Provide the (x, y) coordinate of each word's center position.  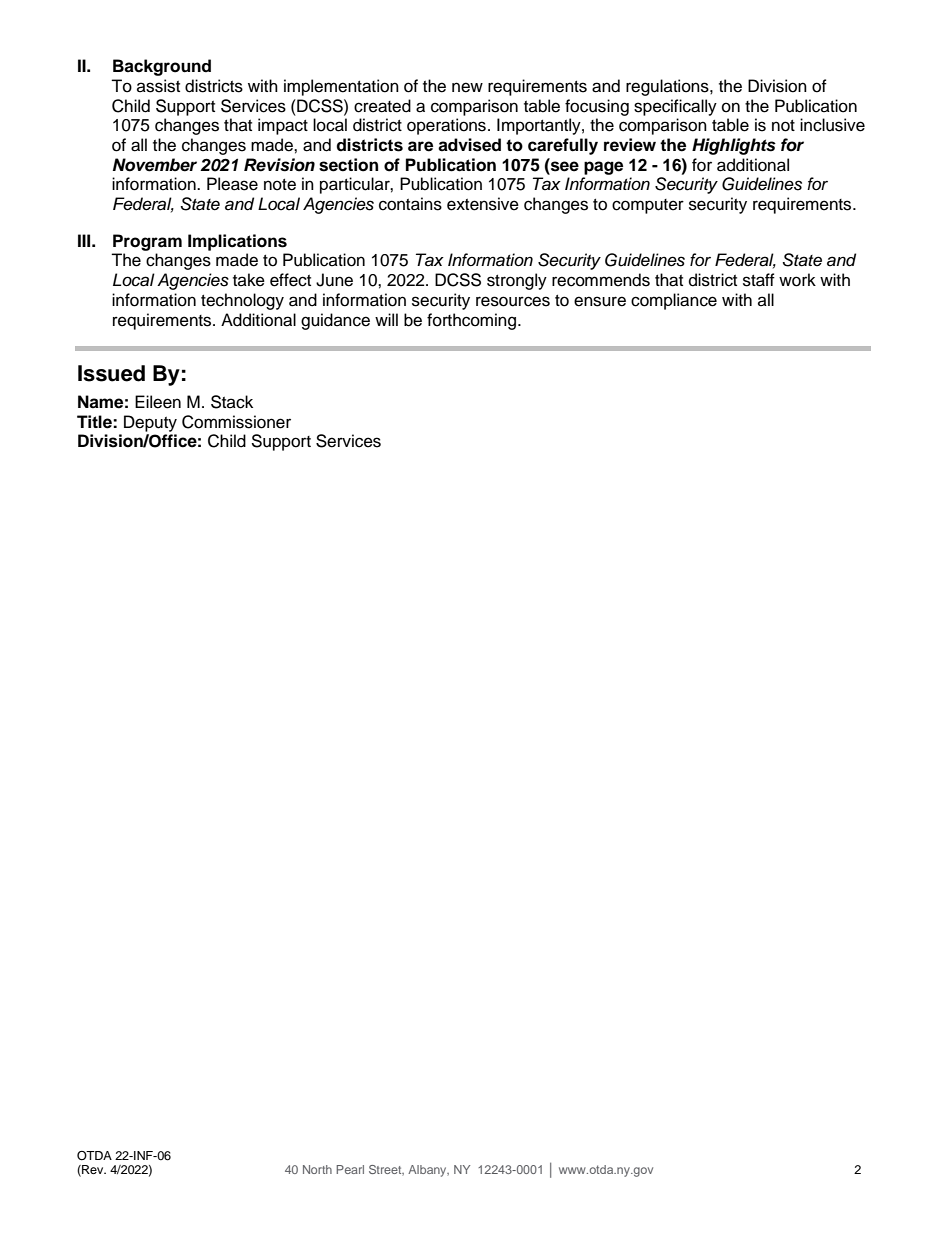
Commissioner (236, 422)
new (467, 87)
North (317, 1169)
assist (158, 86)
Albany (428, 1171)
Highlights (734, 146)
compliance (674, 301)
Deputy (150, 423)
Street (386, 1170)
